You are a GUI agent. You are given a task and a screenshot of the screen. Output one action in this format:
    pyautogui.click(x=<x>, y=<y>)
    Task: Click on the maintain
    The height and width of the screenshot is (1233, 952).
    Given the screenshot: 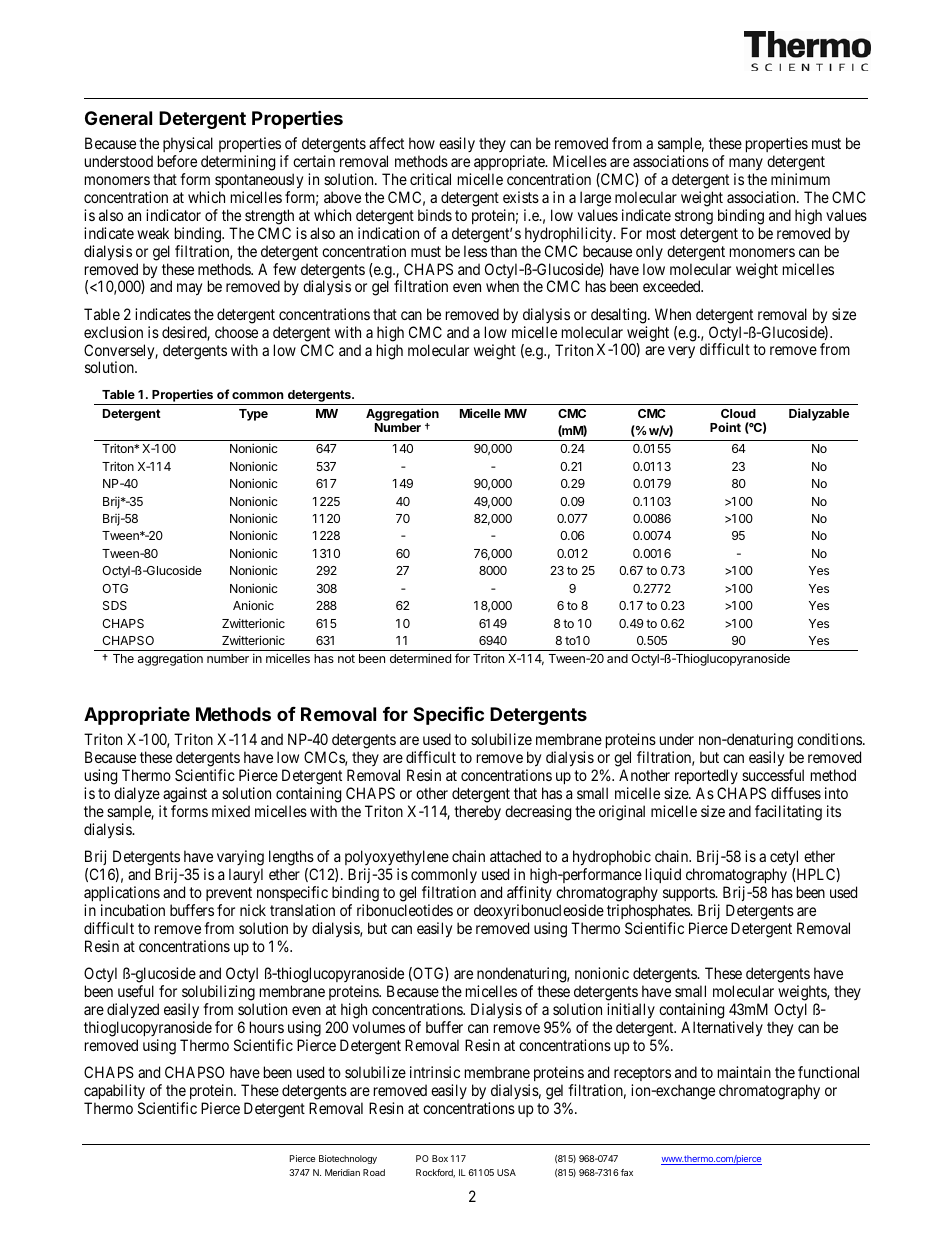 What is the action you would take?
    pyautogui.click(x=744, y=1072)
